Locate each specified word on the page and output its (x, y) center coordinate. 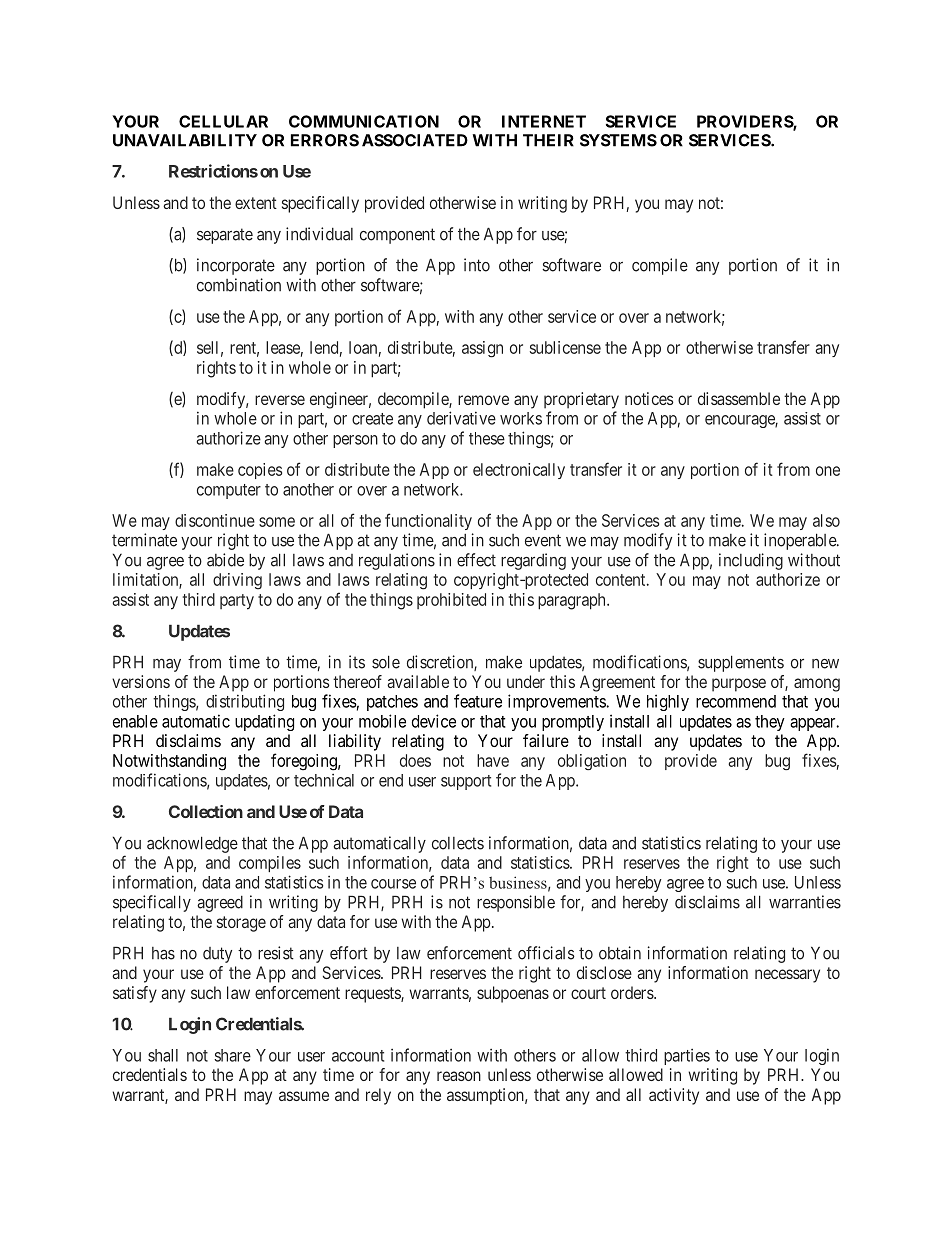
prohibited (451, 601)
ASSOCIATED (415, 140)
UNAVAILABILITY (185, 140)
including (751, 561)
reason (459, 1076)
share (232, 1055)
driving (237, 581)
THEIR (548, 140)
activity (674, 1096)
